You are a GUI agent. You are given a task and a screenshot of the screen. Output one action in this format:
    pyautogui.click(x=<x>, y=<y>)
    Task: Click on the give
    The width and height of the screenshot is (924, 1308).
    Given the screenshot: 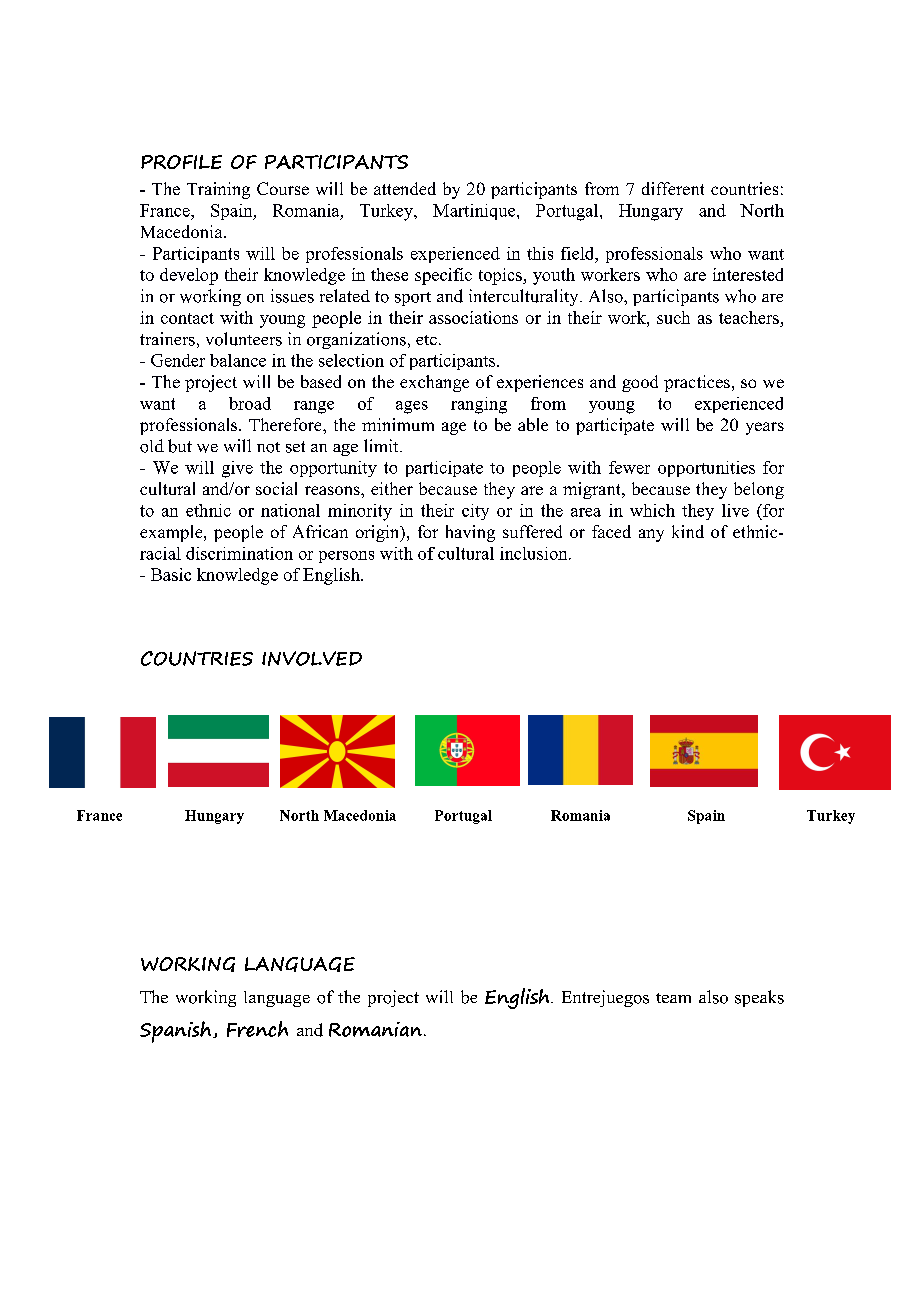 What is the action you would take?
    pyautogui.click(x=237, y=469)
